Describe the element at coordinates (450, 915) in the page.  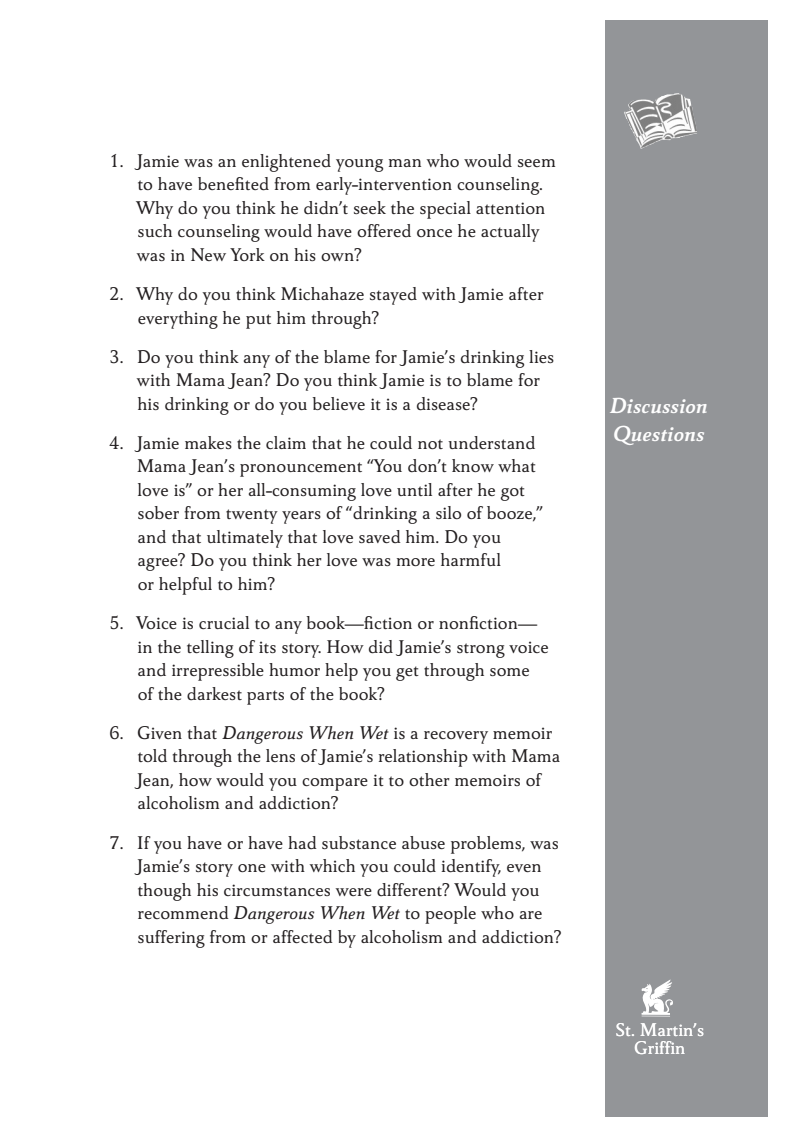
I see `people` at that location.
